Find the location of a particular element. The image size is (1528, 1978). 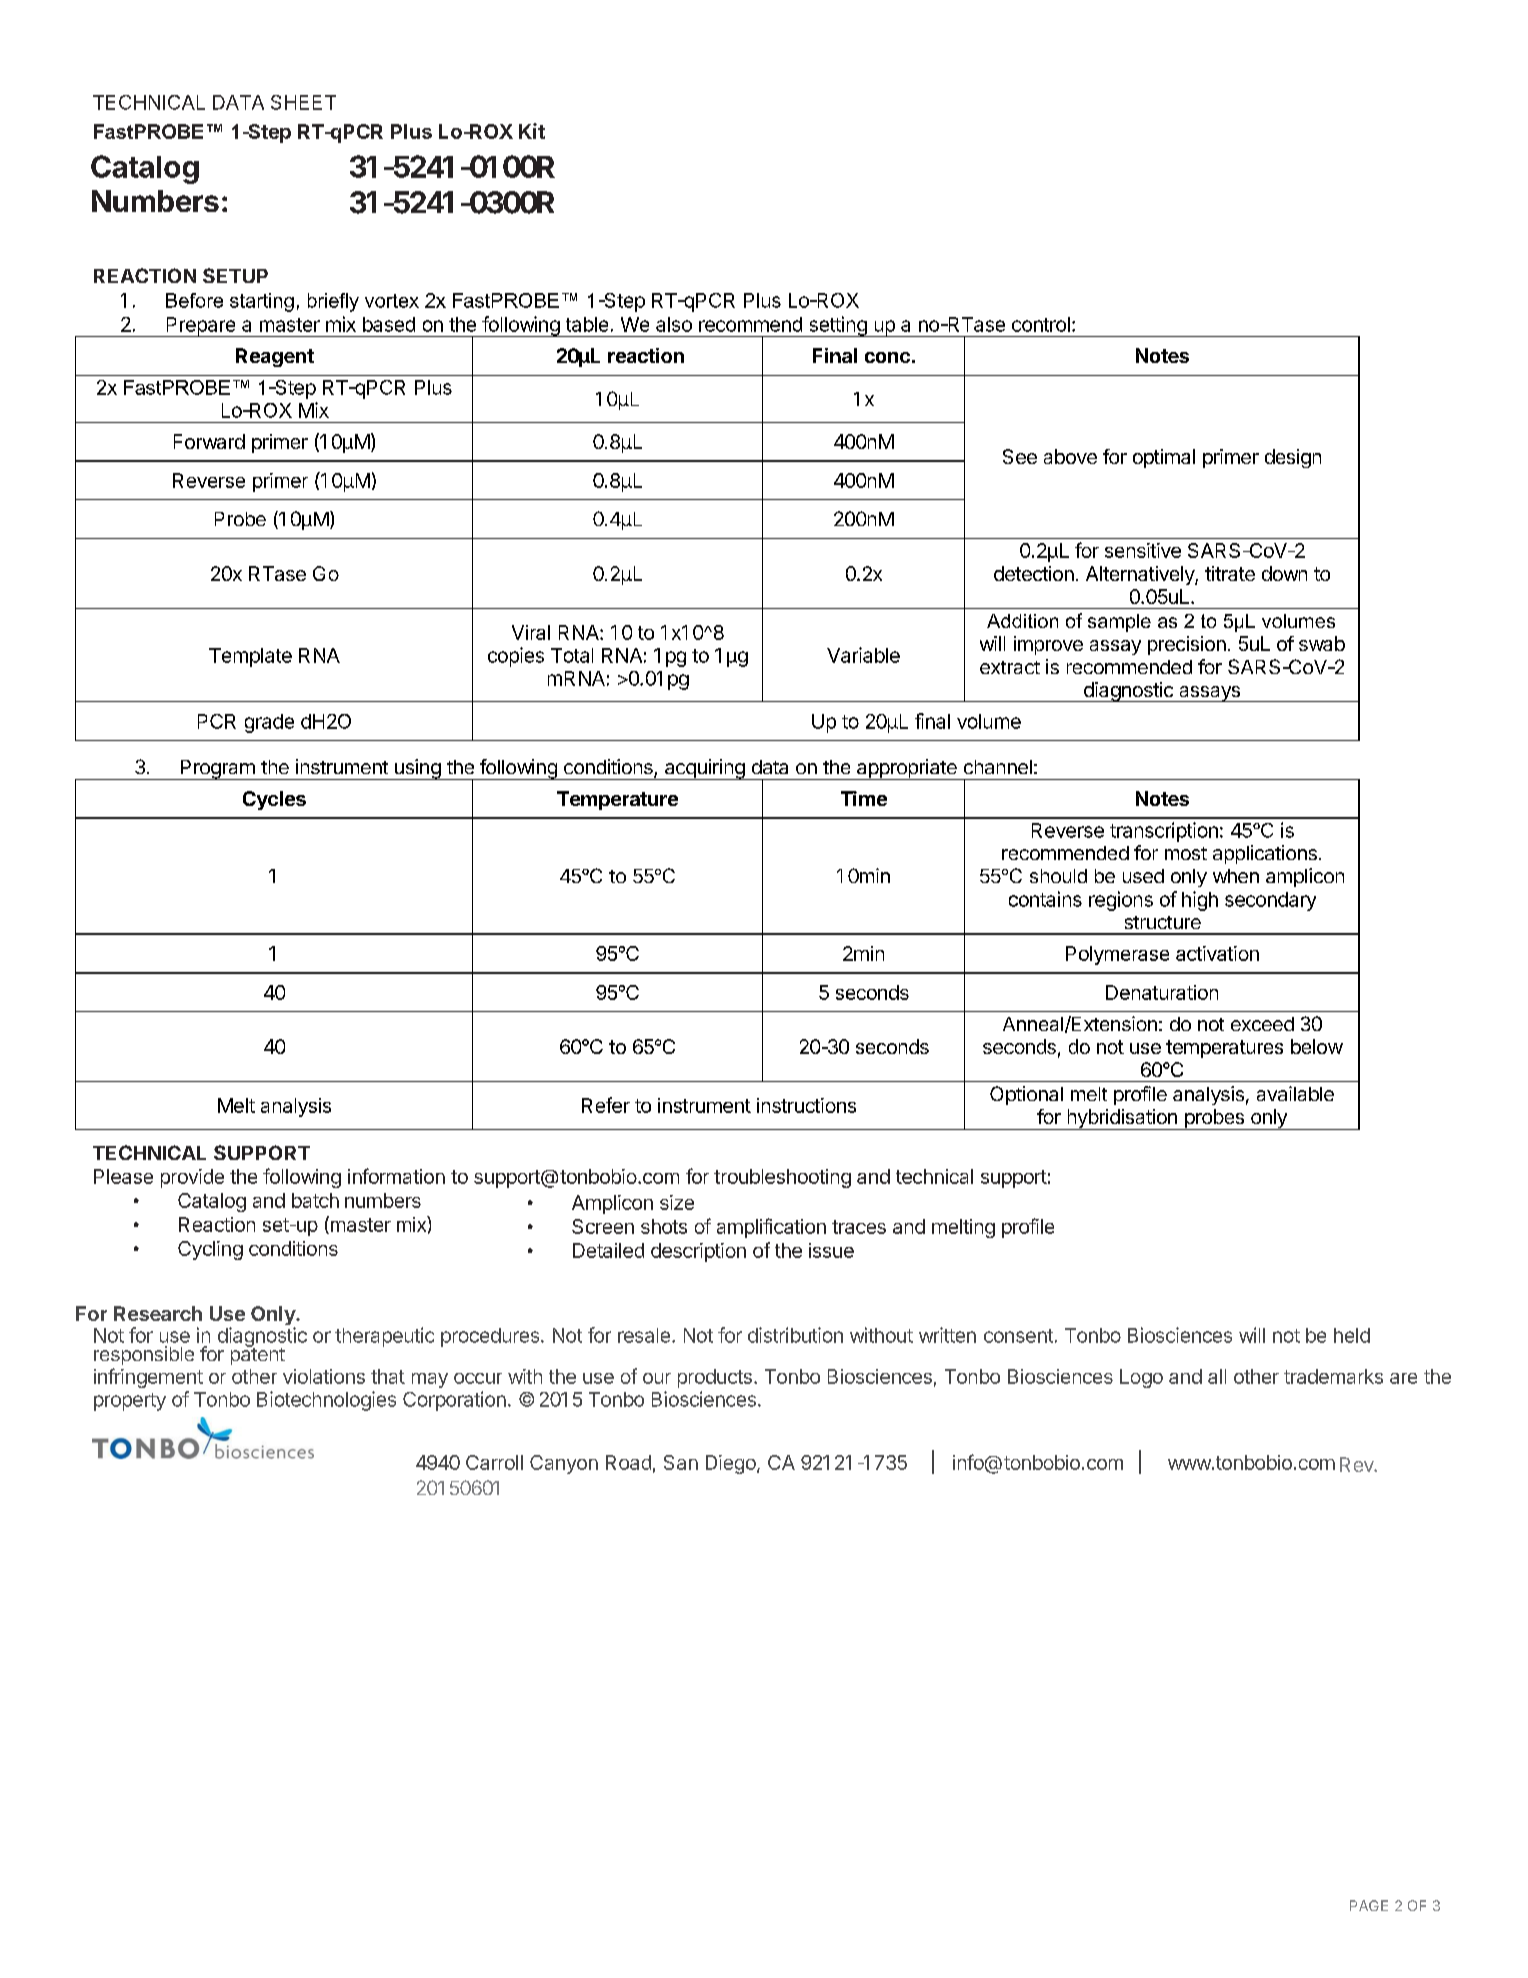

Kit is located at coordinates (532, 131).
